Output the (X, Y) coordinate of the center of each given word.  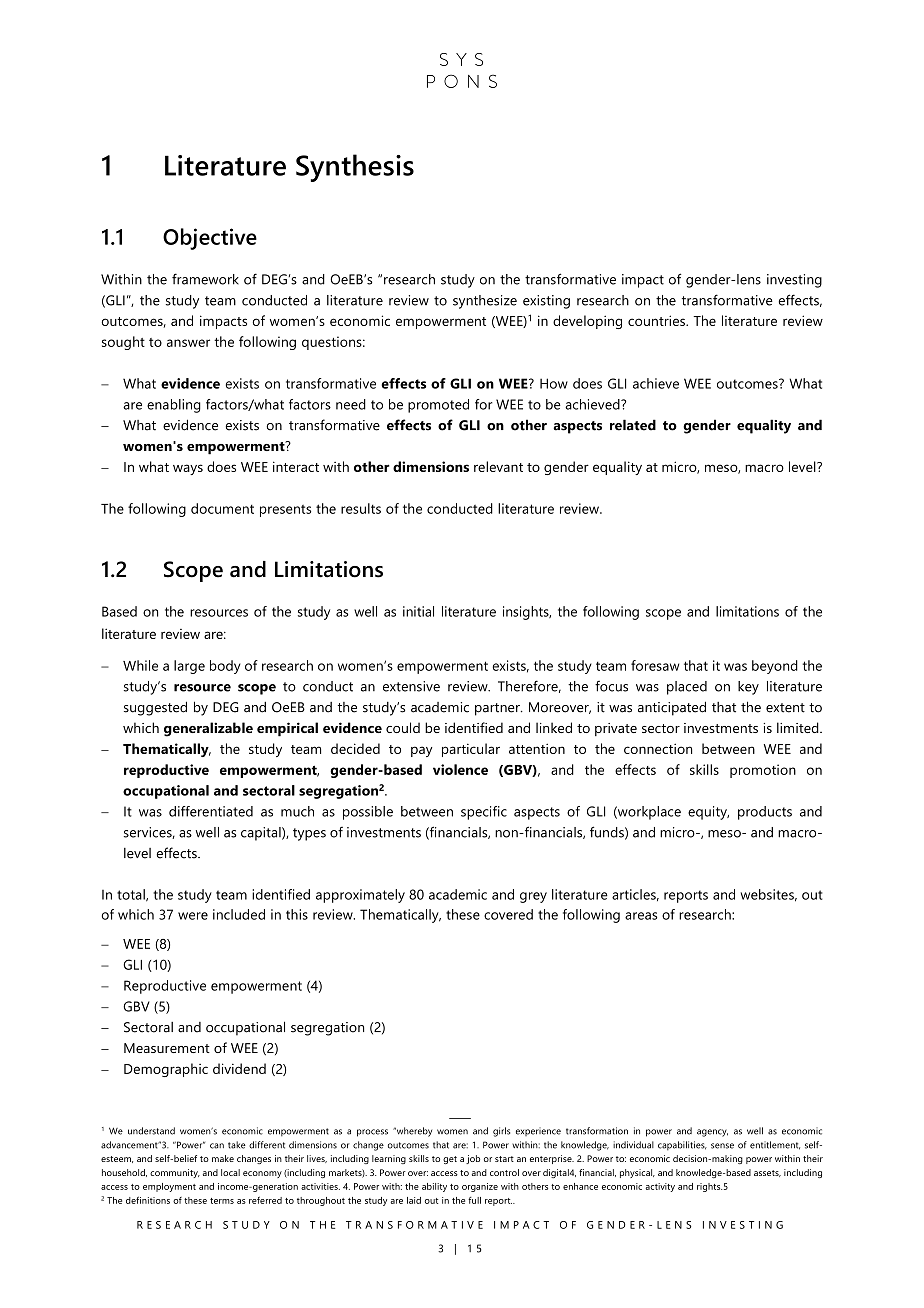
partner (498, 709)
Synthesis (355, 168)
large (189, 667)
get (450, 1160)
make (223, 1158)
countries (657, 320)
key (748, 688)
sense (722, 1146)
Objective (210, 239)
